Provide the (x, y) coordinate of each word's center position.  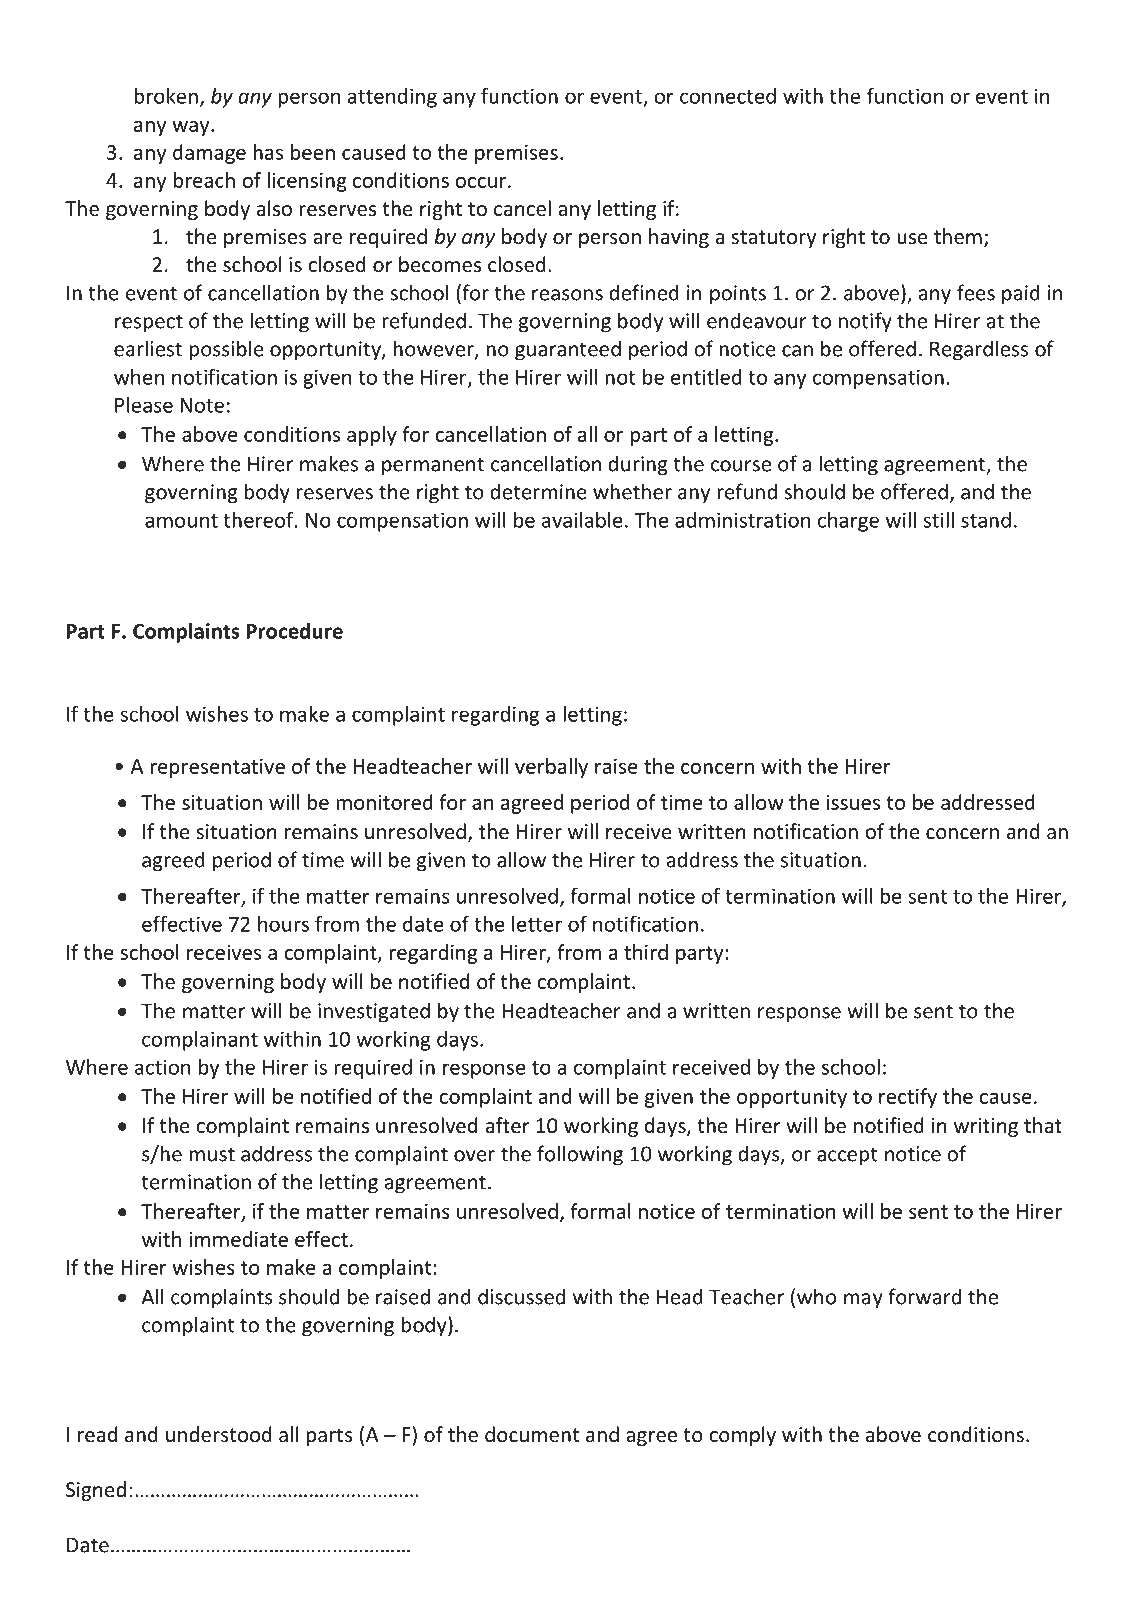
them (958, 236)
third (646, 952)
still (938, 520)
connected (728, 96)
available (582, 520)
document (532, 1434)
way (192, 128)
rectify (908, 1098)
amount (181, 521)
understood (219, 1434)
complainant (200, 1041)
